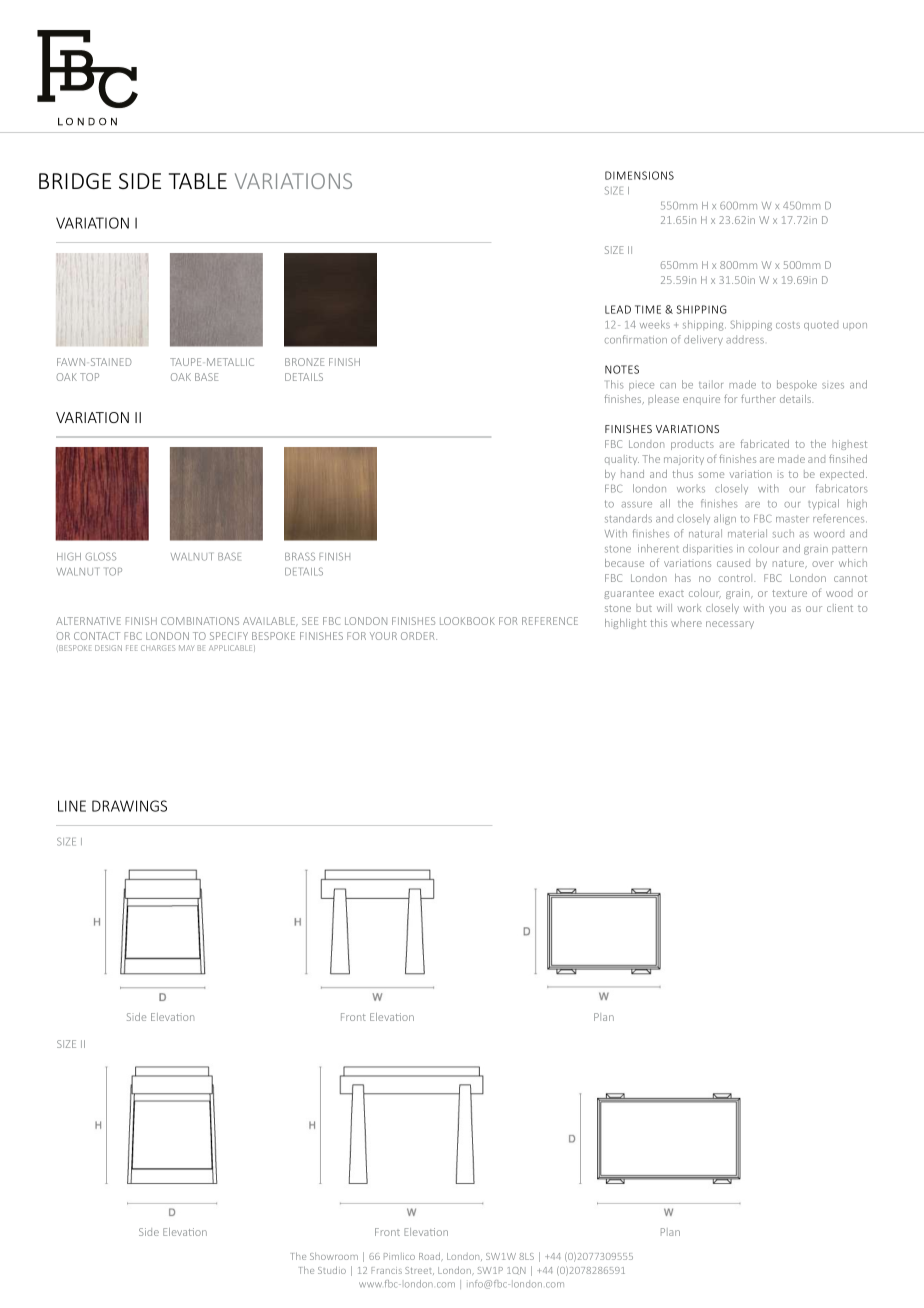 Image resolution: width=924 pixels, height=1308 pixels. What do you see at coordinates (198, 181) in the document?
I see `TABLE` at bounding box center [198, 181].
